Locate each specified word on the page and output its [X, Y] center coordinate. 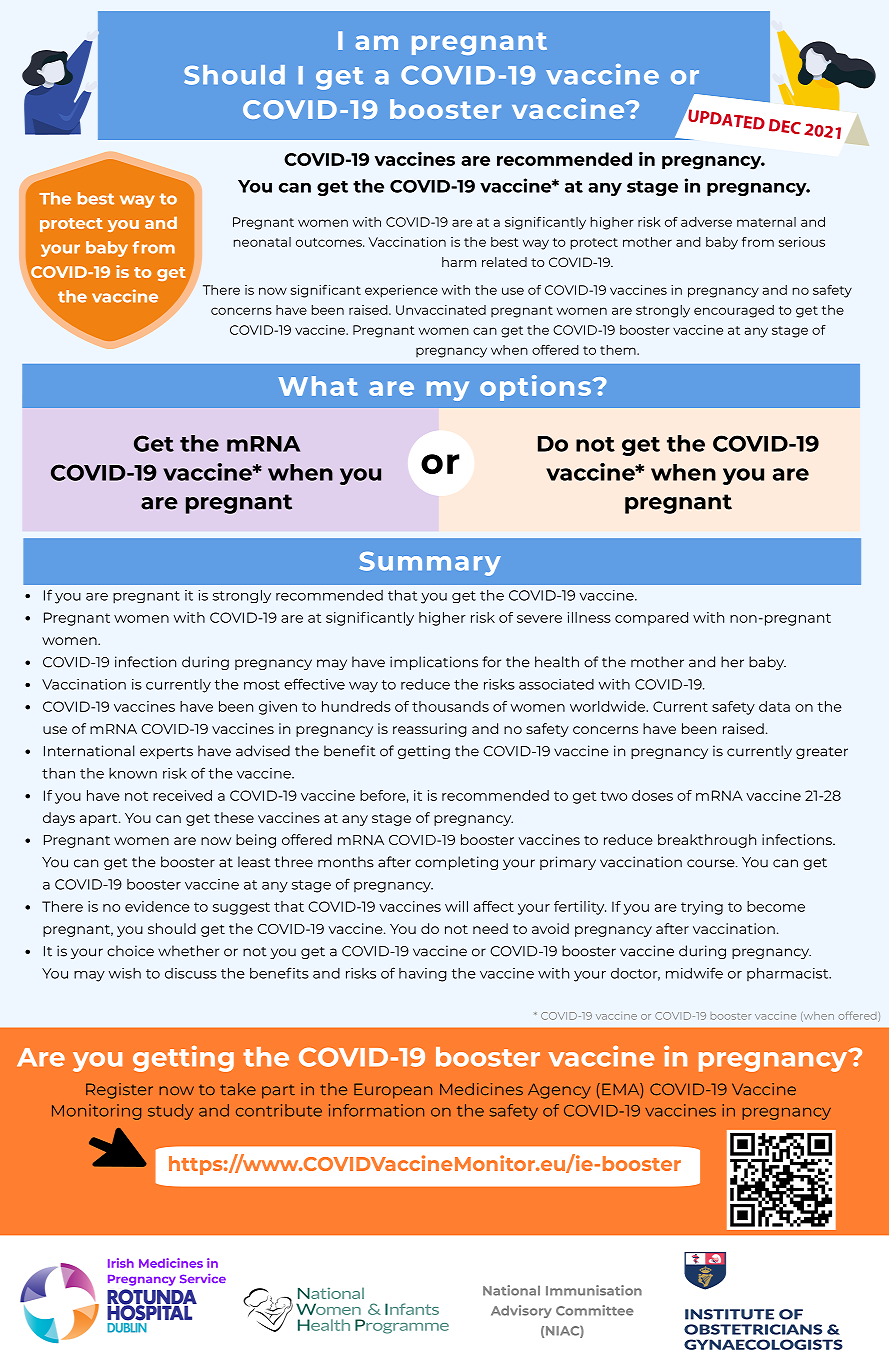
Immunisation [594, 1290]
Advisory [521, 1311]
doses [652, 795]
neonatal [262, 242]
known [133, 773]
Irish [121, 1263]
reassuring [430, 730]
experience [401, 291]
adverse [706, 222]
